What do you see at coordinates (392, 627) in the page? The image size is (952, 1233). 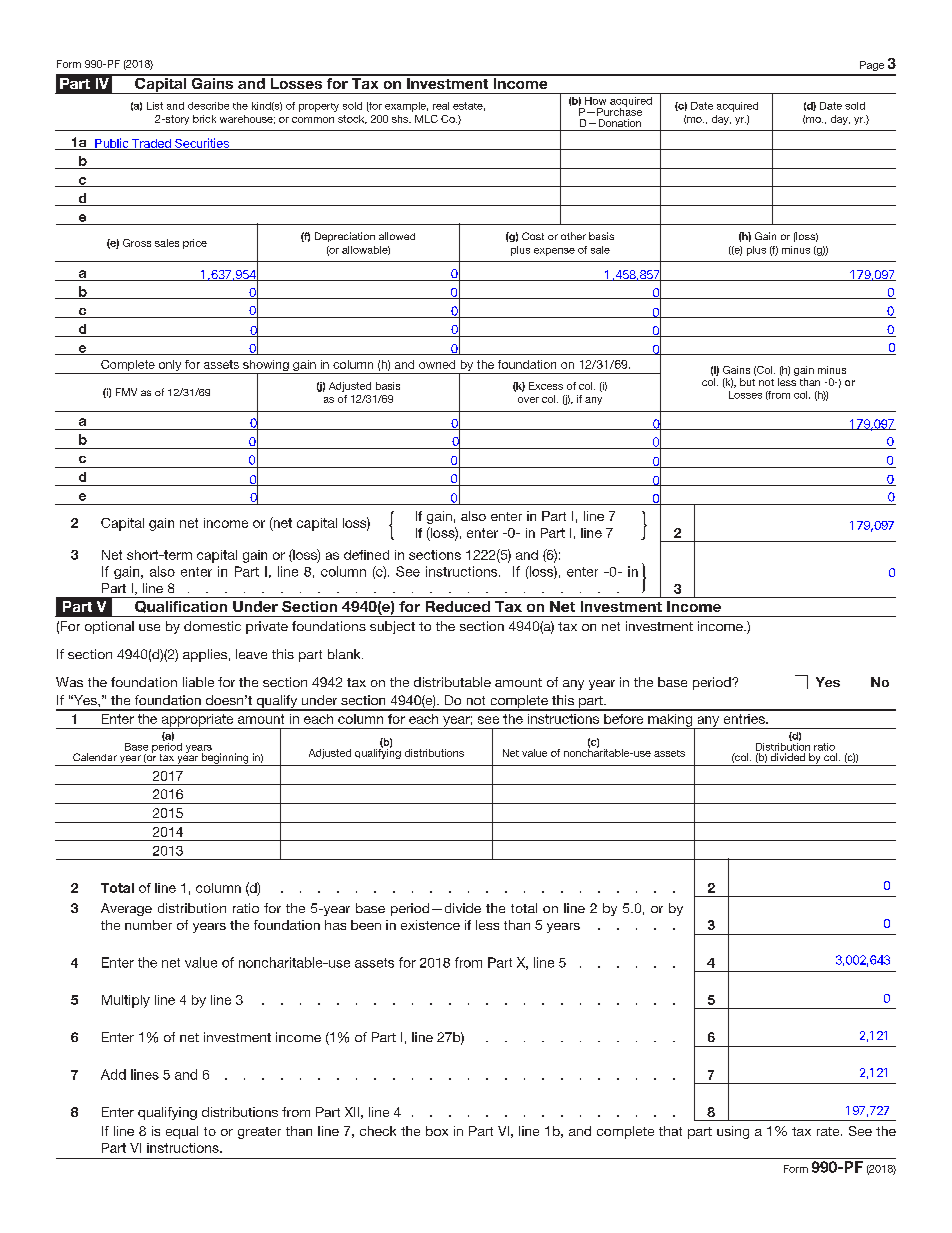 I see `subject` at bounding box center [392, 627].
